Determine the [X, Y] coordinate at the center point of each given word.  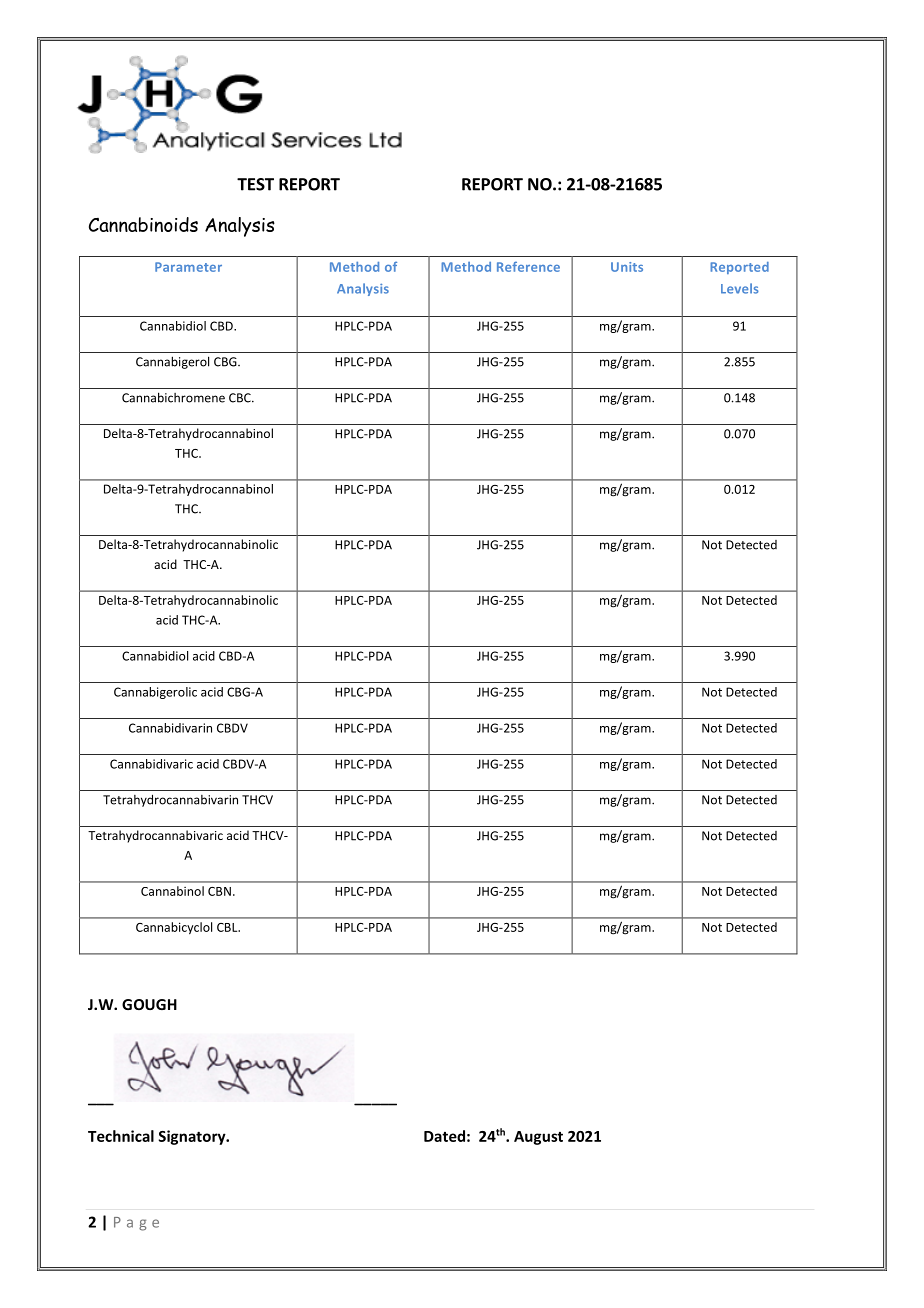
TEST [255, 184]
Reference [528, 267]
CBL [228, 927]
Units [627, 267]
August [538, 1138]
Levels [740, 288]
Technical [121, 1136]
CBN [219, 891]
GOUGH [149, 1004]
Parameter [188, 267]
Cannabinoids [143, 224]
